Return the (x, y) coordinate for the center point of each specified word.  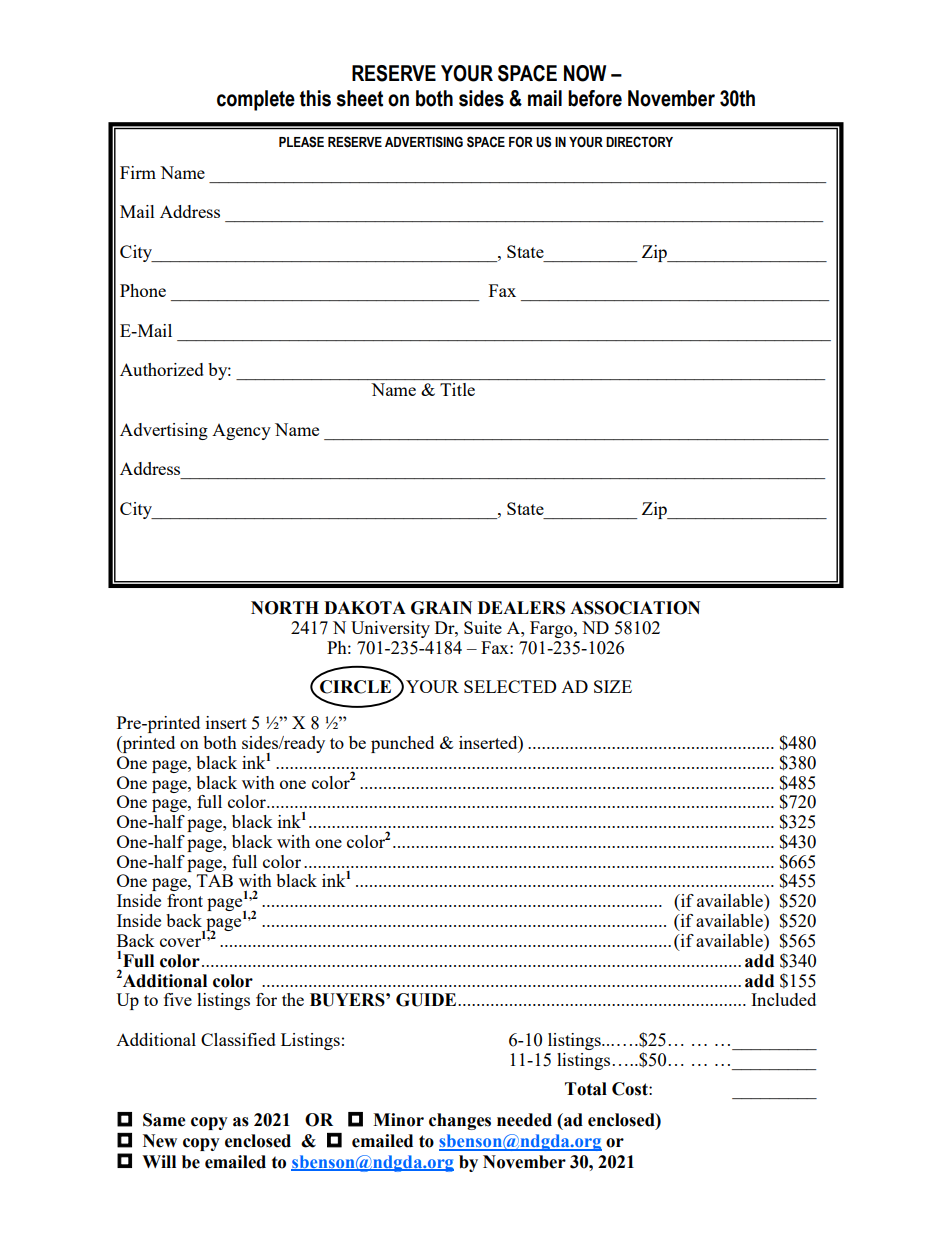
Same (164, 1120)
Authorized (162, 369)
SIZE (613, 686)
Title (457, 389)
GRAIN (441, 608)
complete (256, 100)
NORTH (285, 608)
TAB (215, 880)
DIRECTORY (639, 142)
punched (402, 744)
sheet (360, 98)
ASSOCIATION (635, 608)
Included (783, 999)
